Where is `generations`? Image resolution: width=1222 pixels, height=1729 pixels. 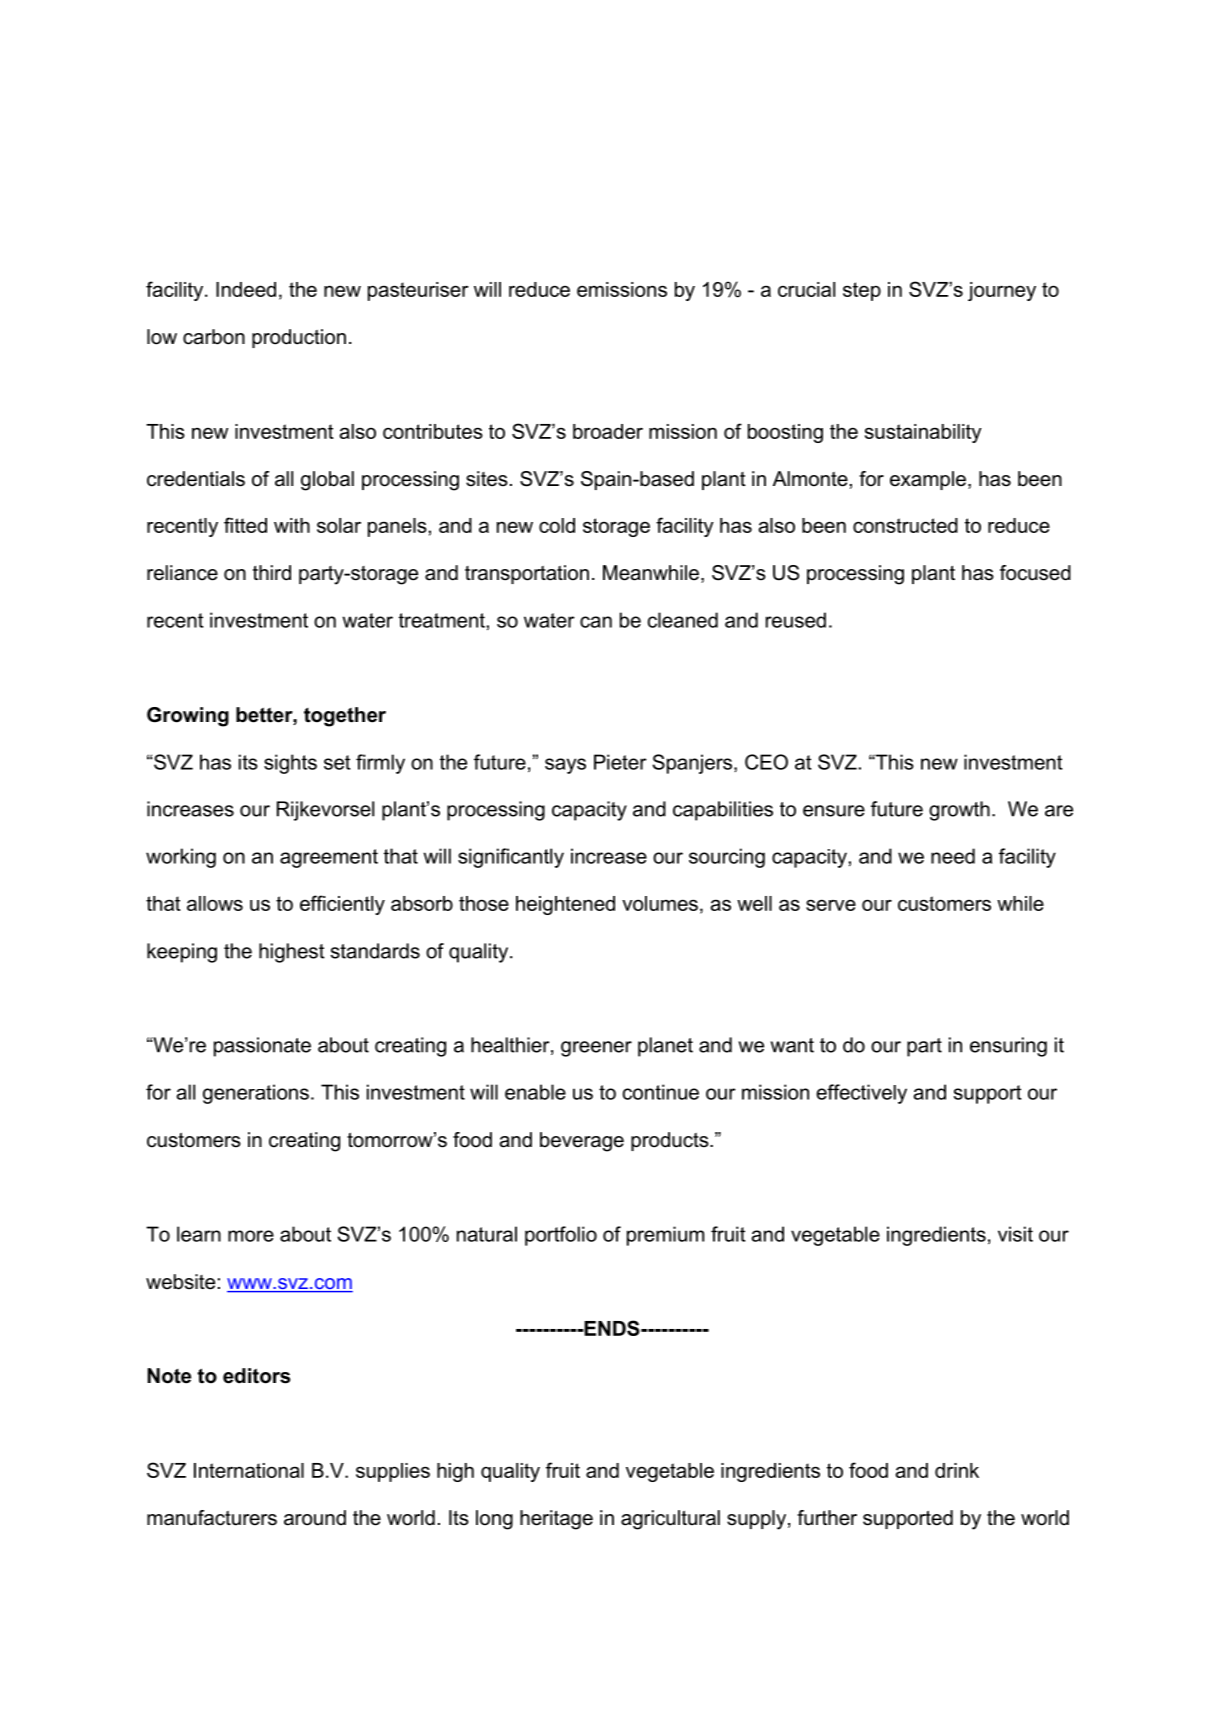 generations is located at coordinates (256, 1094).
